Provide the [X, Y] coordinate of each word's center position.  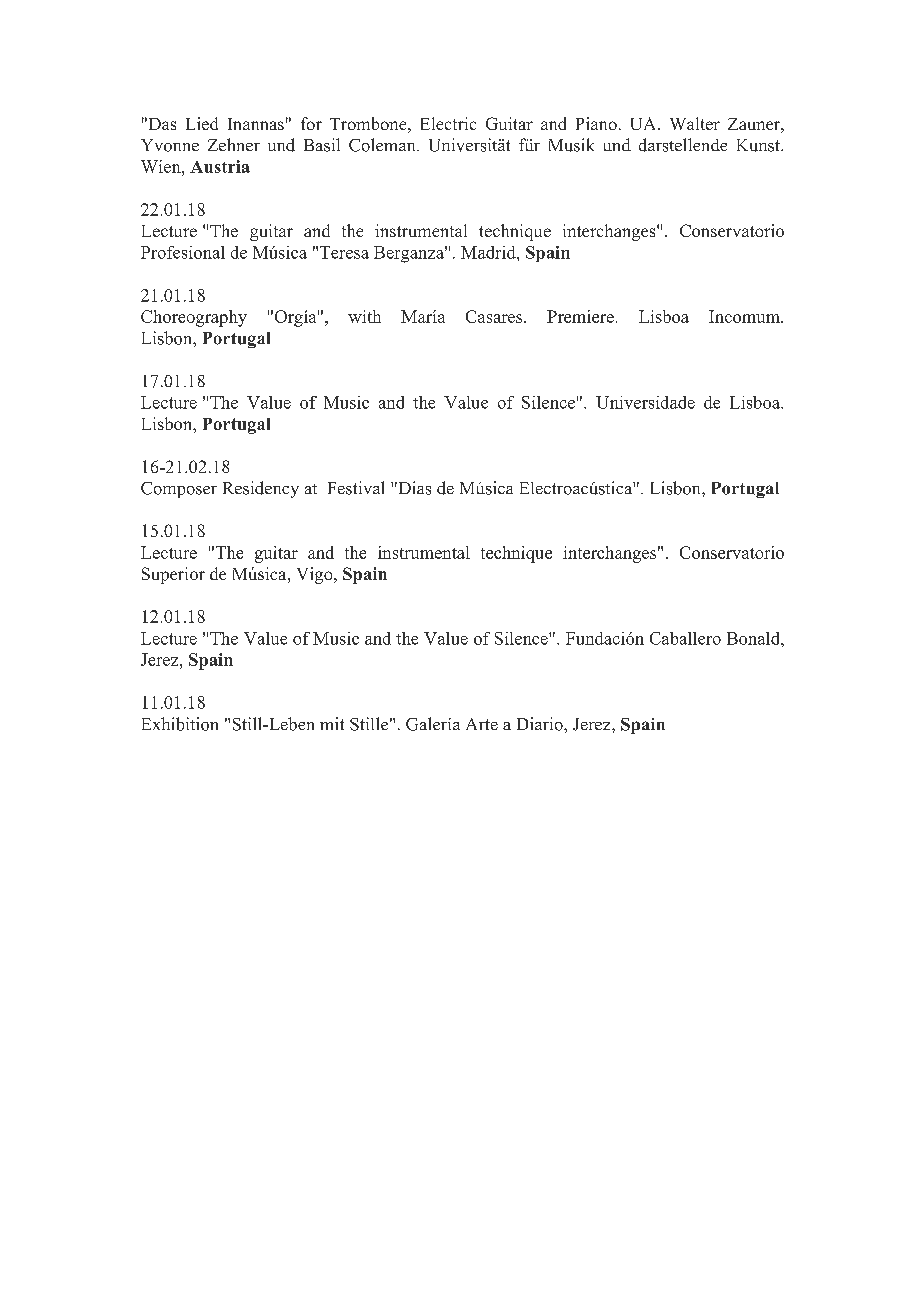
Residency [261, 489]
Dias [413, 488]
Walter [695, 123]
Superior [173, 575]
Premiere [580, 316]
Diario [541, 724]
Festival [356, 488]
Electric [448, 123]
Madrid [489, 252]
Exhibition [180, 724]
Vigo [316, 575]
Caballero [685, 638]
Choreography [194, 318]
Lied [202, 123]
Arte [482, 724]
